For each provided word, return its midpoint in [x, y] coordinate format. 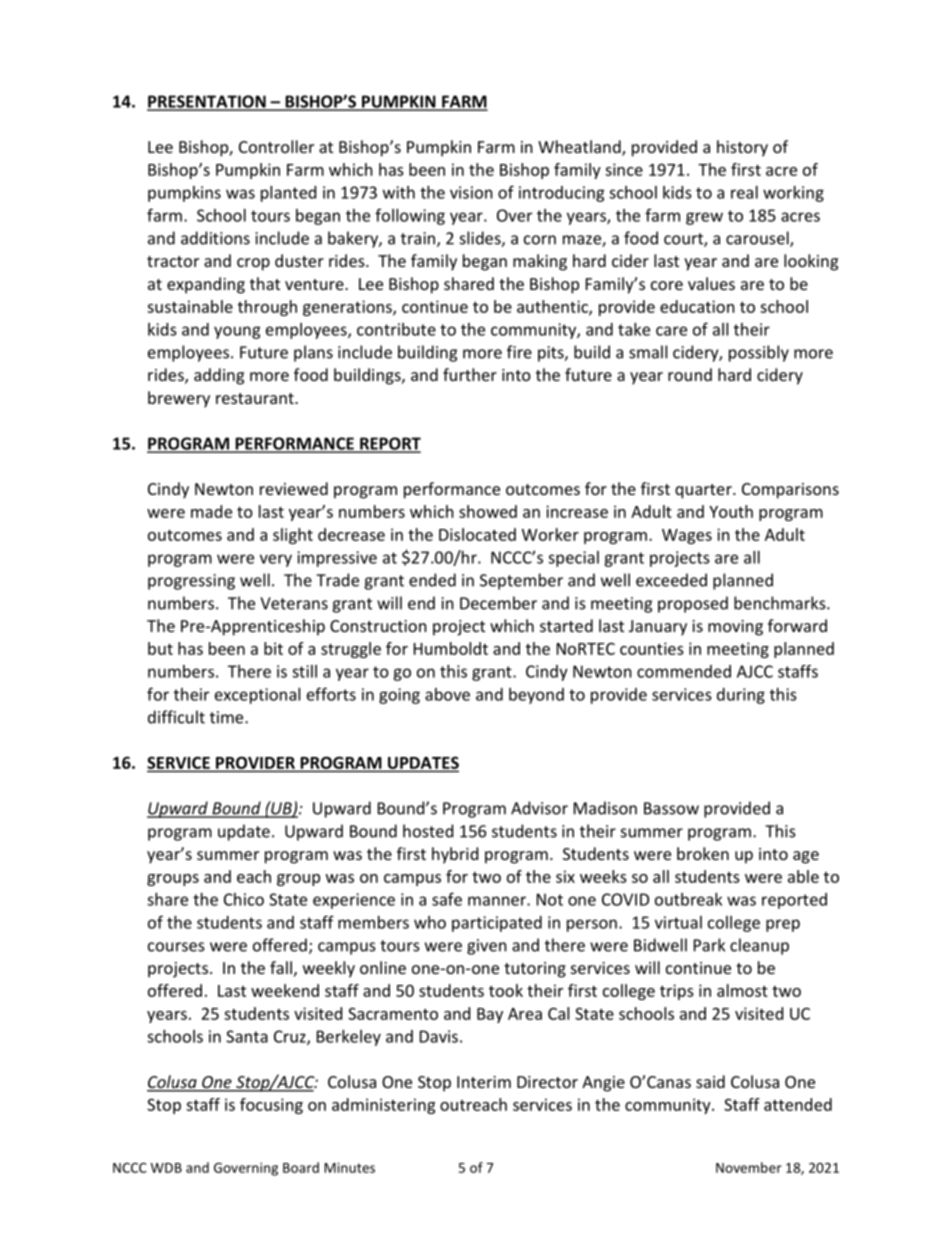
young [237, 332]
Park [709, 945]
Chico [244, 899]
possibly [759, 353]
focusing [271, 1106]
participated [497, 924]
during [741, 696]
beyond [536, 696]
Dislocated [477, 534]
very [276, 560]
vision [471, 192]
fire [519, 352]
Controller [276, 146]
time [228, 717]
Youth [731, 511]
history [742, 148]
